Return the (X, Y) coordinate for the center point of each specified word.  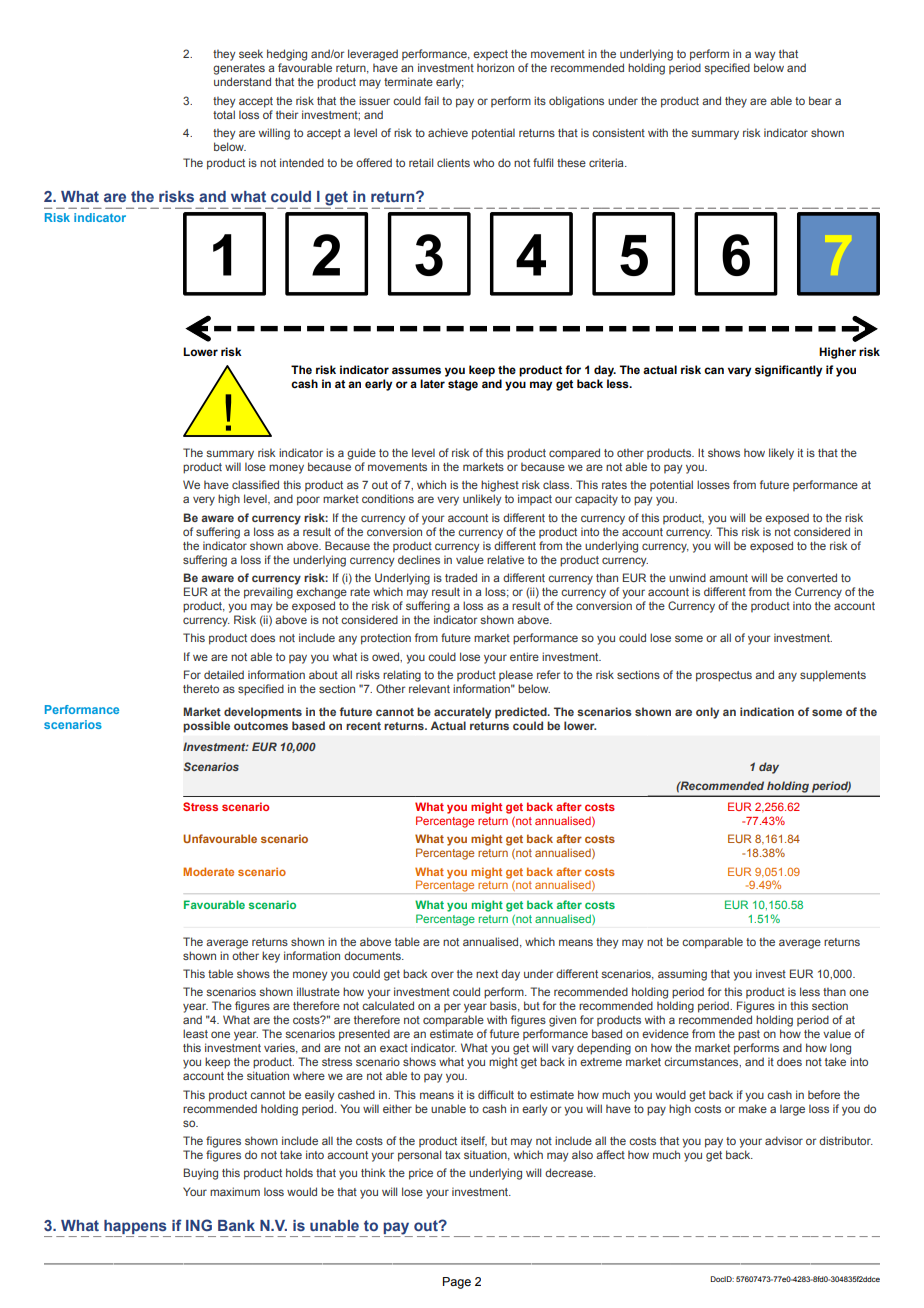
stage (463, 385)
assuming (682, 975)
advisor (784, 1140)
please (516, 675)
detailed (224, 674)
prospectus (724, 676)
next (487, 974)
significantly (788, 371)
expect (490, 55)
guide (361, 454)
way (765, 56)
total (224, 114)
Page (457, 1283)
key (271, 957)
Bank (236, 1225)
